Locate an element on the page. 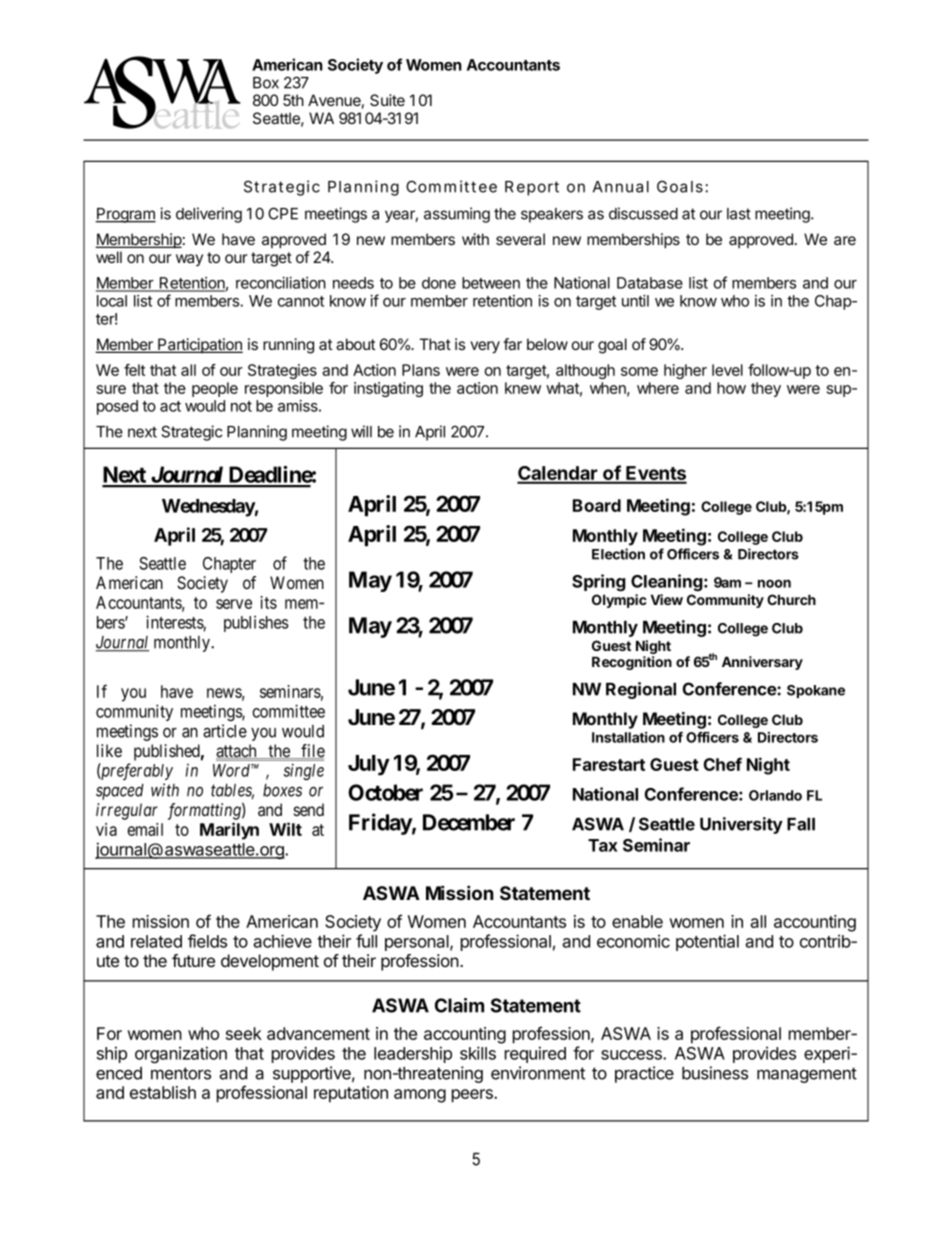 The image size is (952, 1233). level is located at coordinates (727, 370).
